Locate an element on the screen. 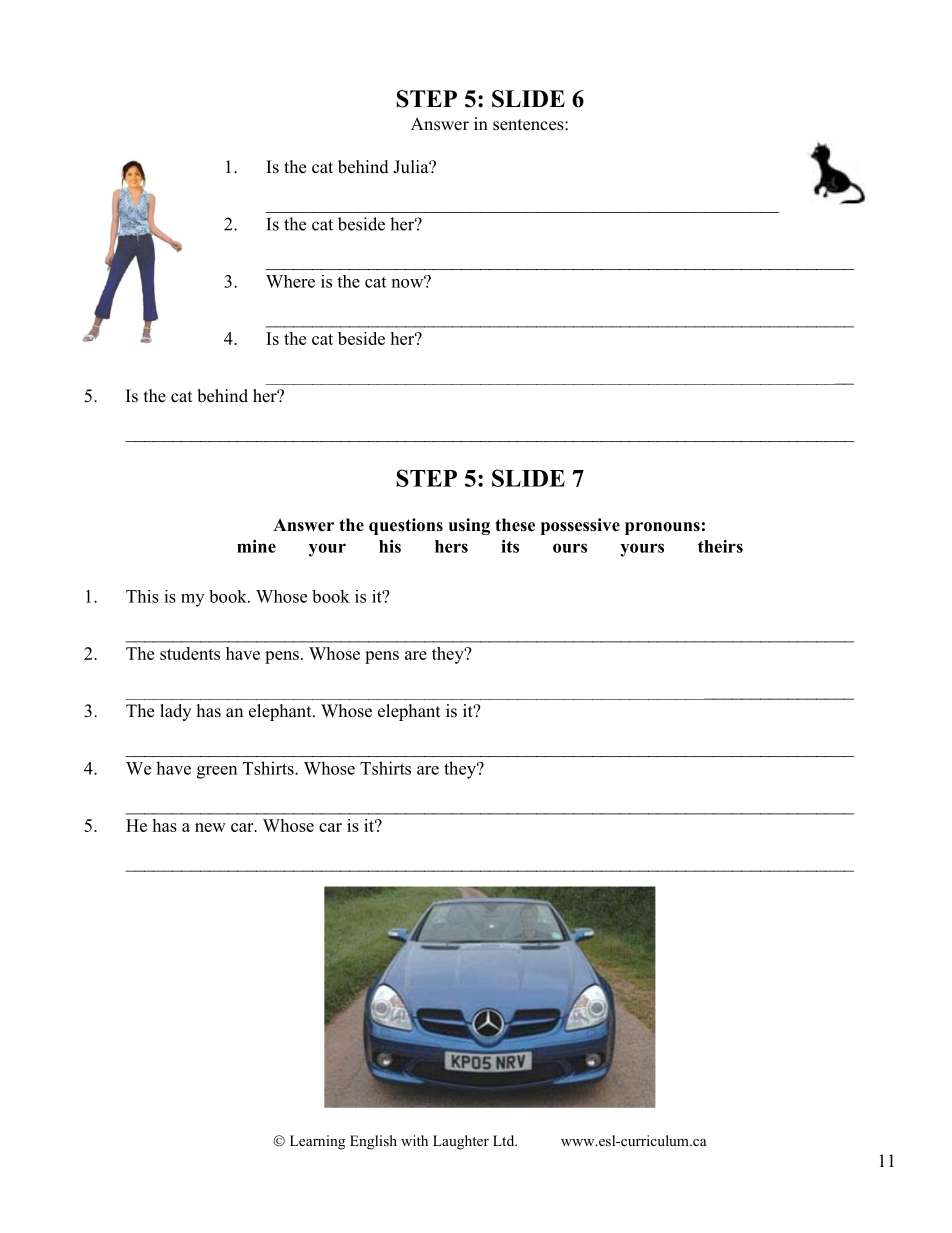  with is located at coordinates (414, 1140).
